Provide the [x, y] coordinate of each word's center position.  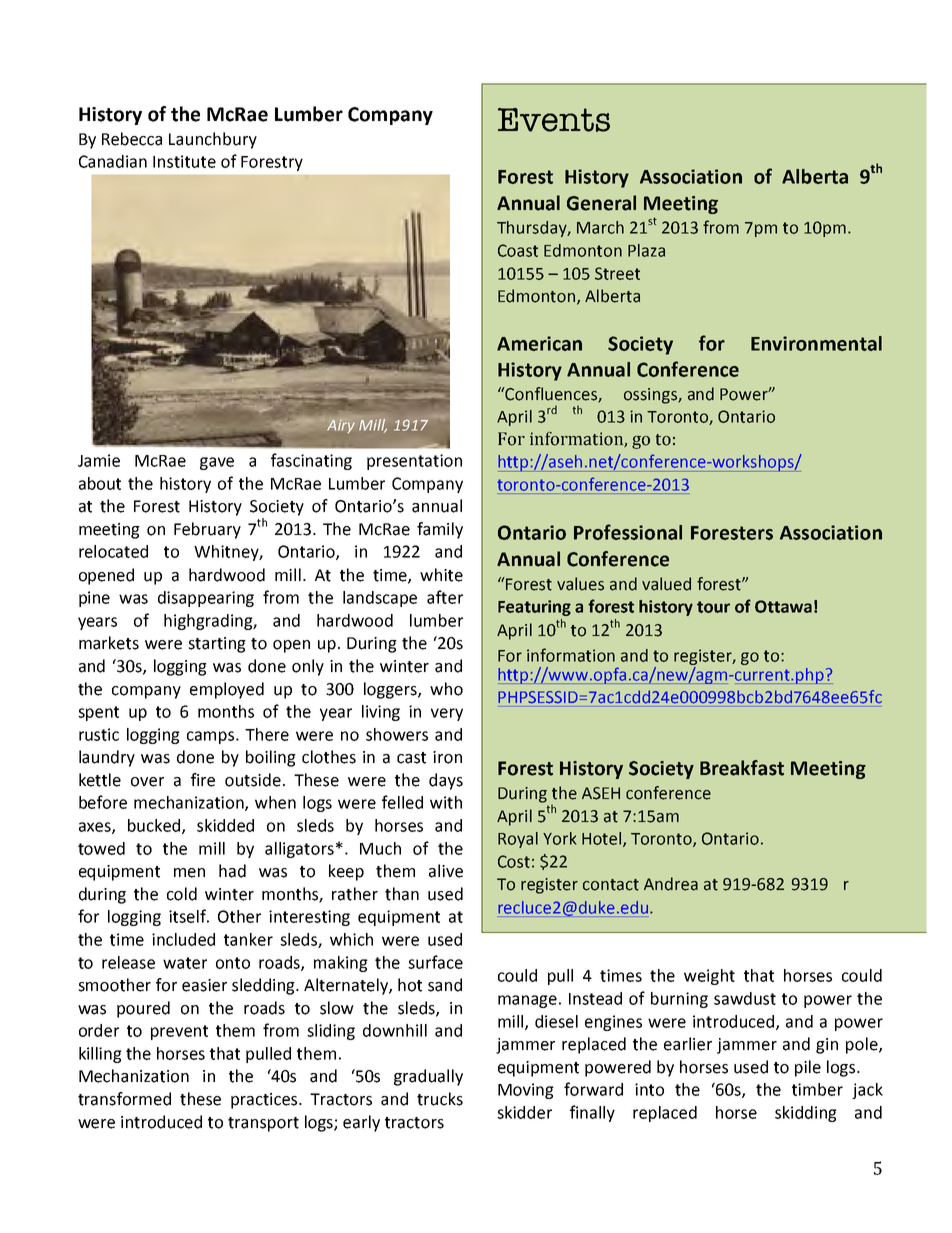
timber [817, 1089]
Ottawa [783, 606]
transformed [124, 1099]
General [601, 203]
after [445, 597]
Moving [526, 1091]
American [539, 343]
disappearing [206, 599]
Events [554, 120]
